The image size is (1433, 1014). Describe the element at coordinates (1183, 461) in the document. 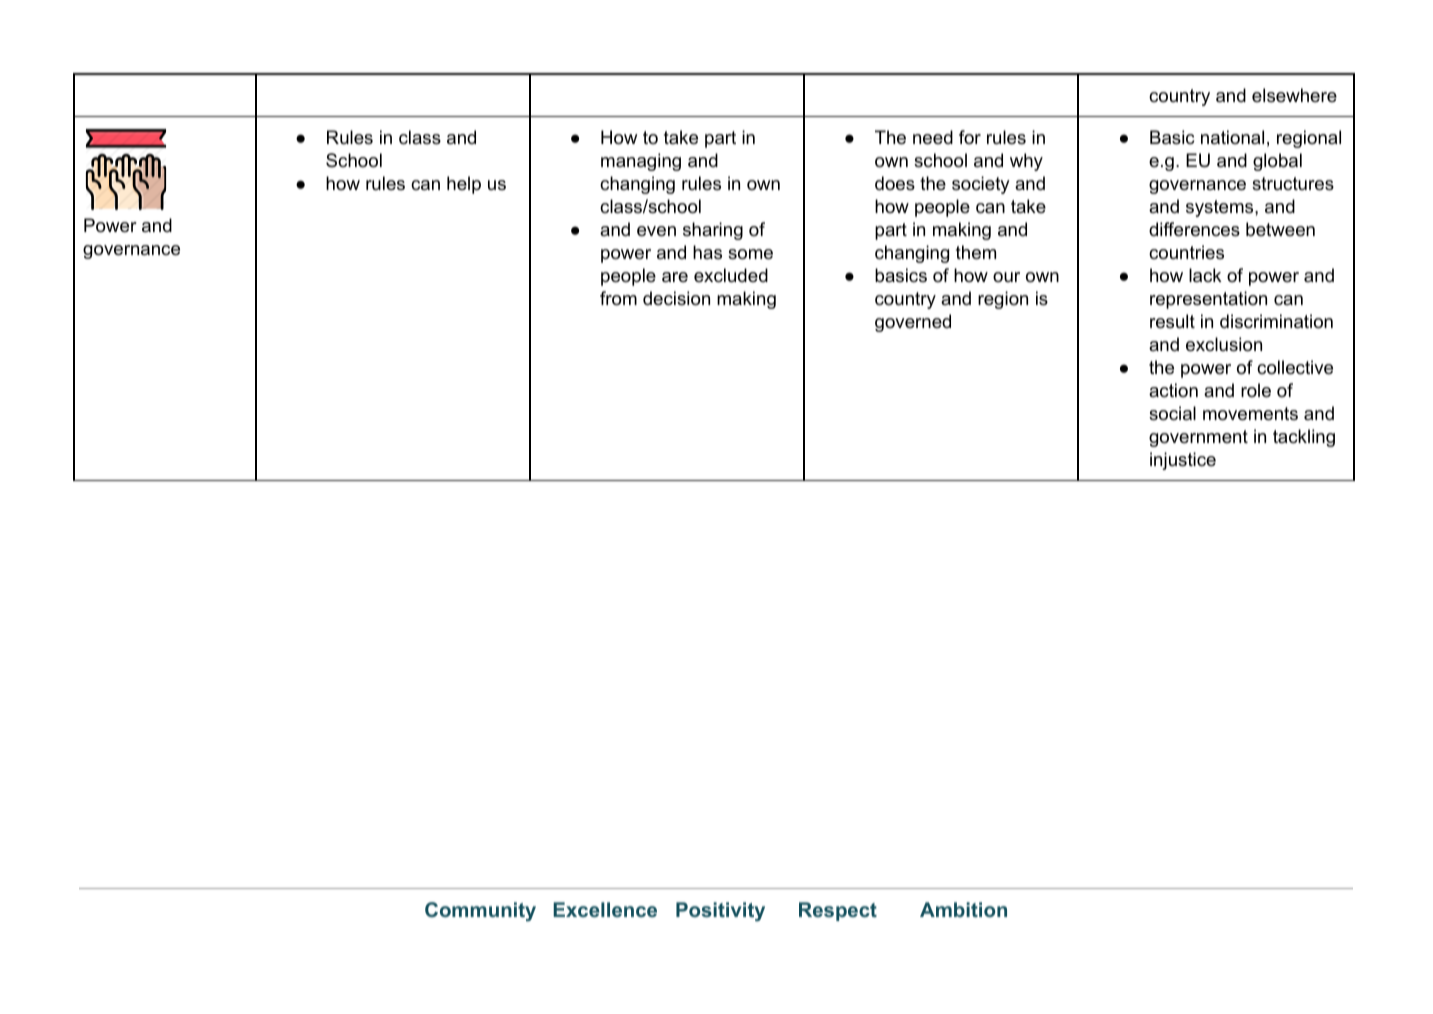

I see `injustice` at that location.
